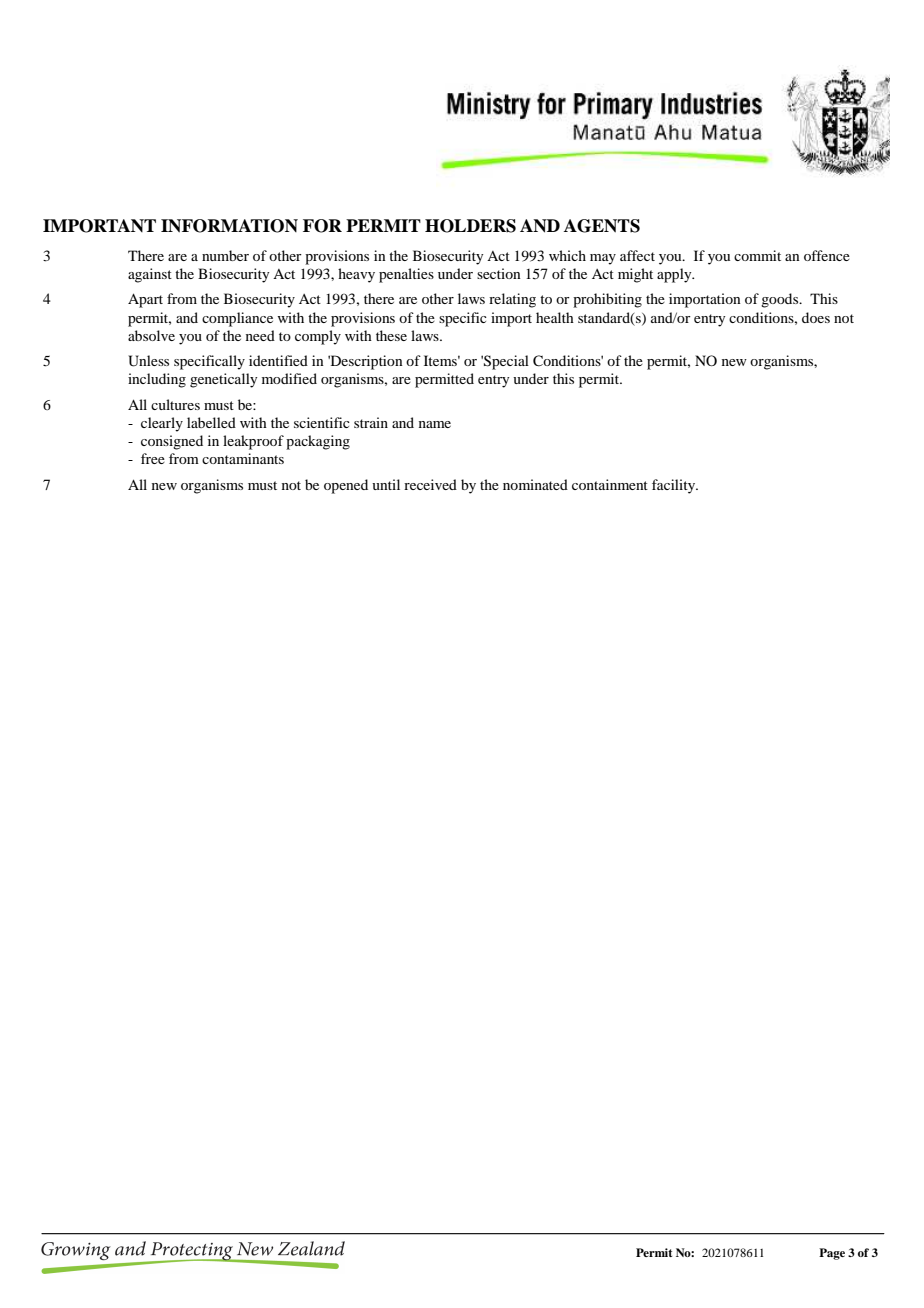  What do you see at coordinates (610, 484) in the screenshot?
I see `containment` at bounding box center [610, 484].
